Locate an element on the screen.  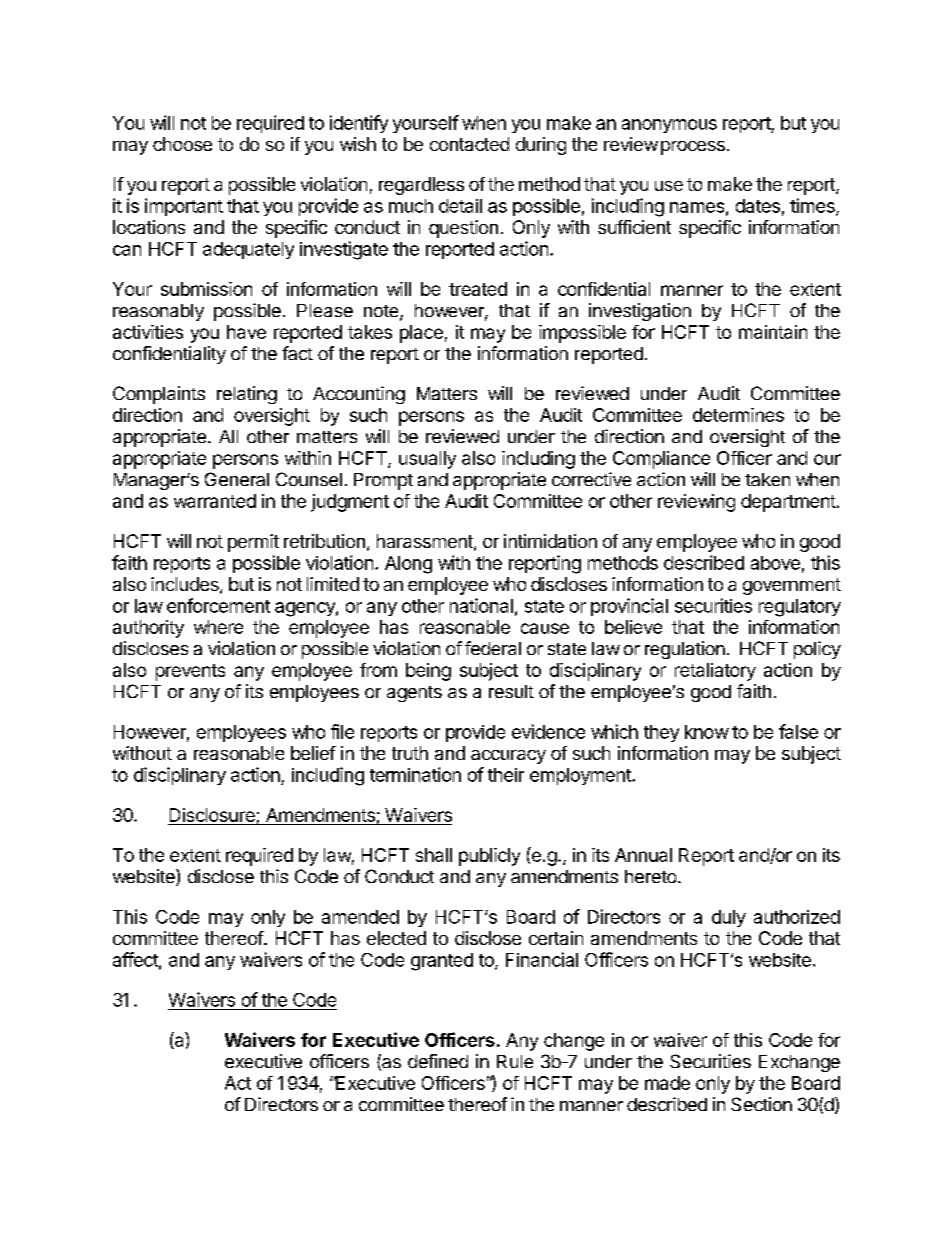
Rule is located at coordinates (515, 1061).
